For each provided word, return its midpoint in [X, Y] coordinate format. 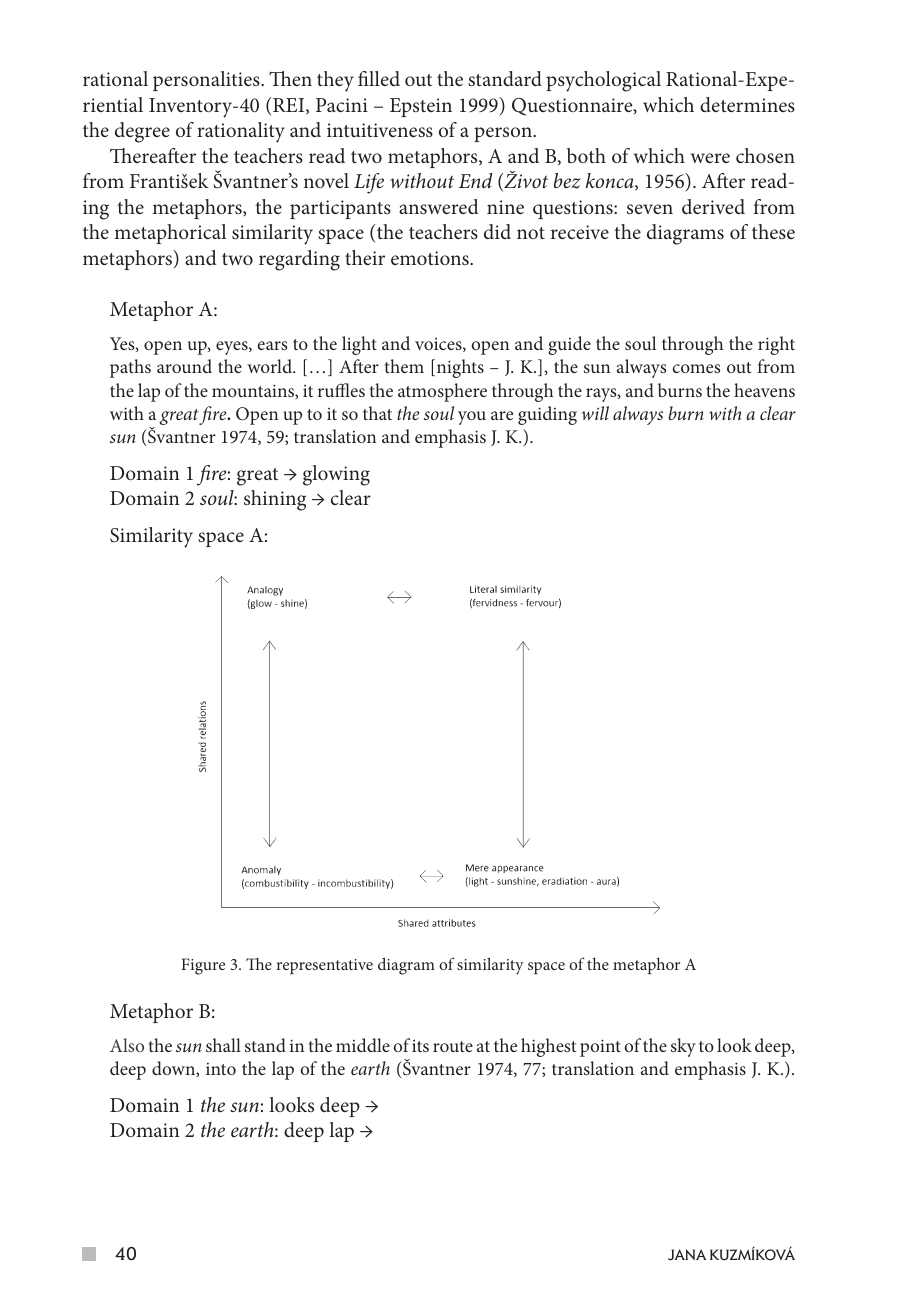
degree [142, 132]
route [453, 1046]
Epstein [421, 107]
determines [747, 104]
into [221, 1069]
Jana [687, 1255]
